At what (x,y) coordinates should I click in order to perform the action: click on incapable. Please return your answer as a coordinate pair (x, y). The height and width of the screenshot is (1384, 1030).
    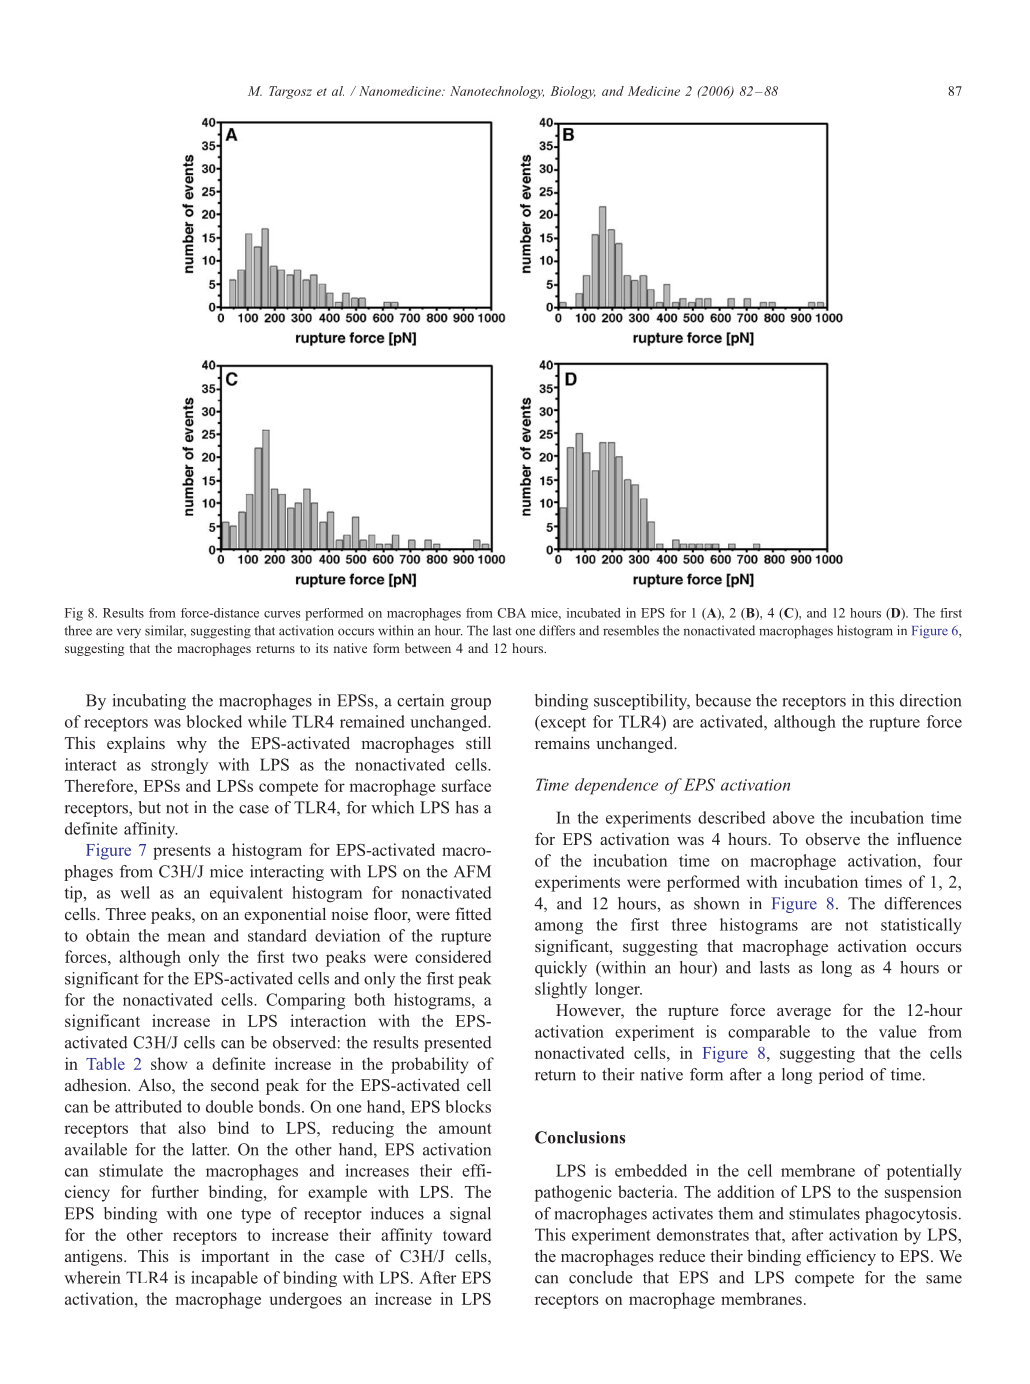
    Looking at the image, I should click on (224, 1279).
